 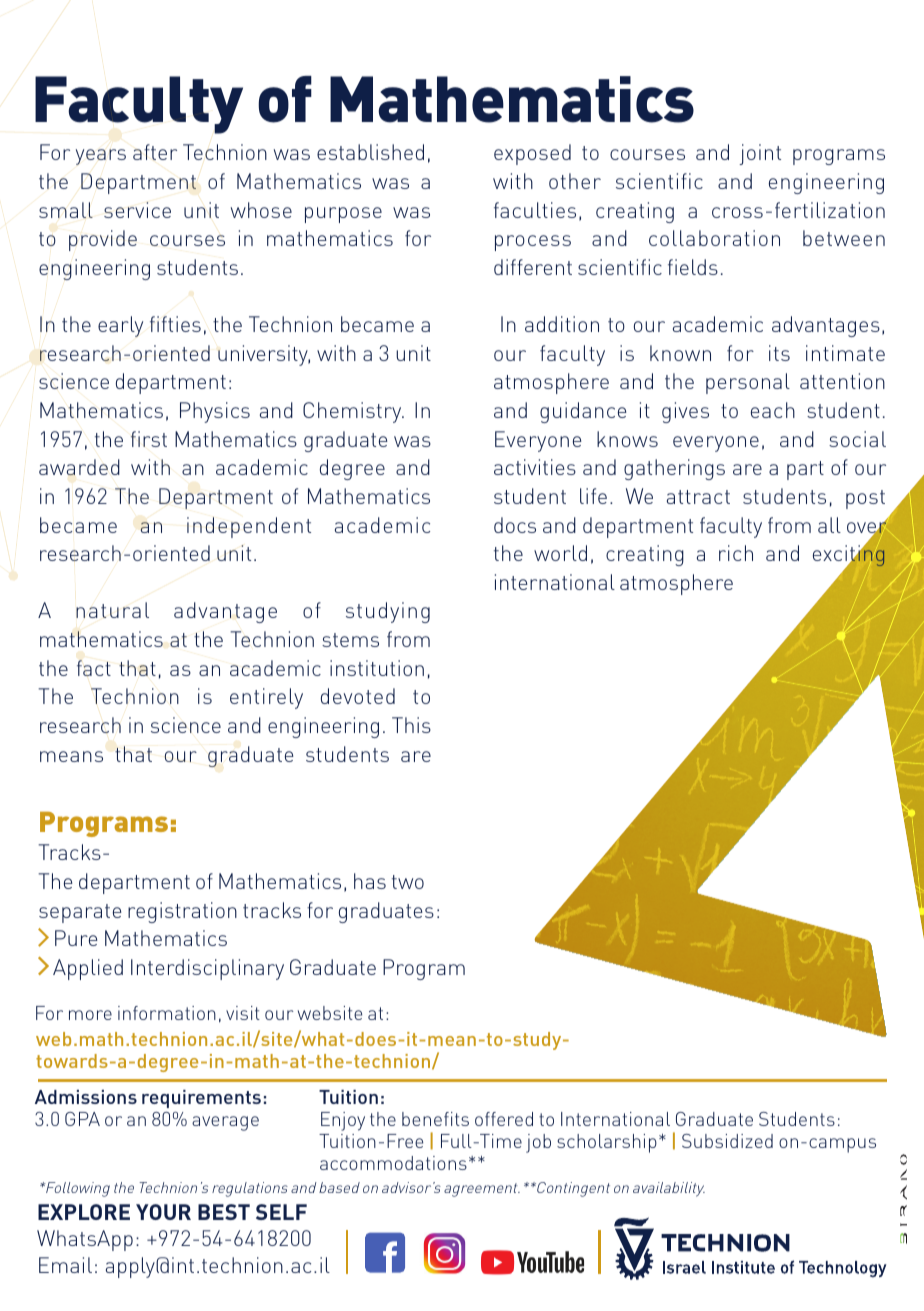 What do you see at coordinates (137, 210) in the screenshot?
I see `service` at bounding box center [137, 210].
